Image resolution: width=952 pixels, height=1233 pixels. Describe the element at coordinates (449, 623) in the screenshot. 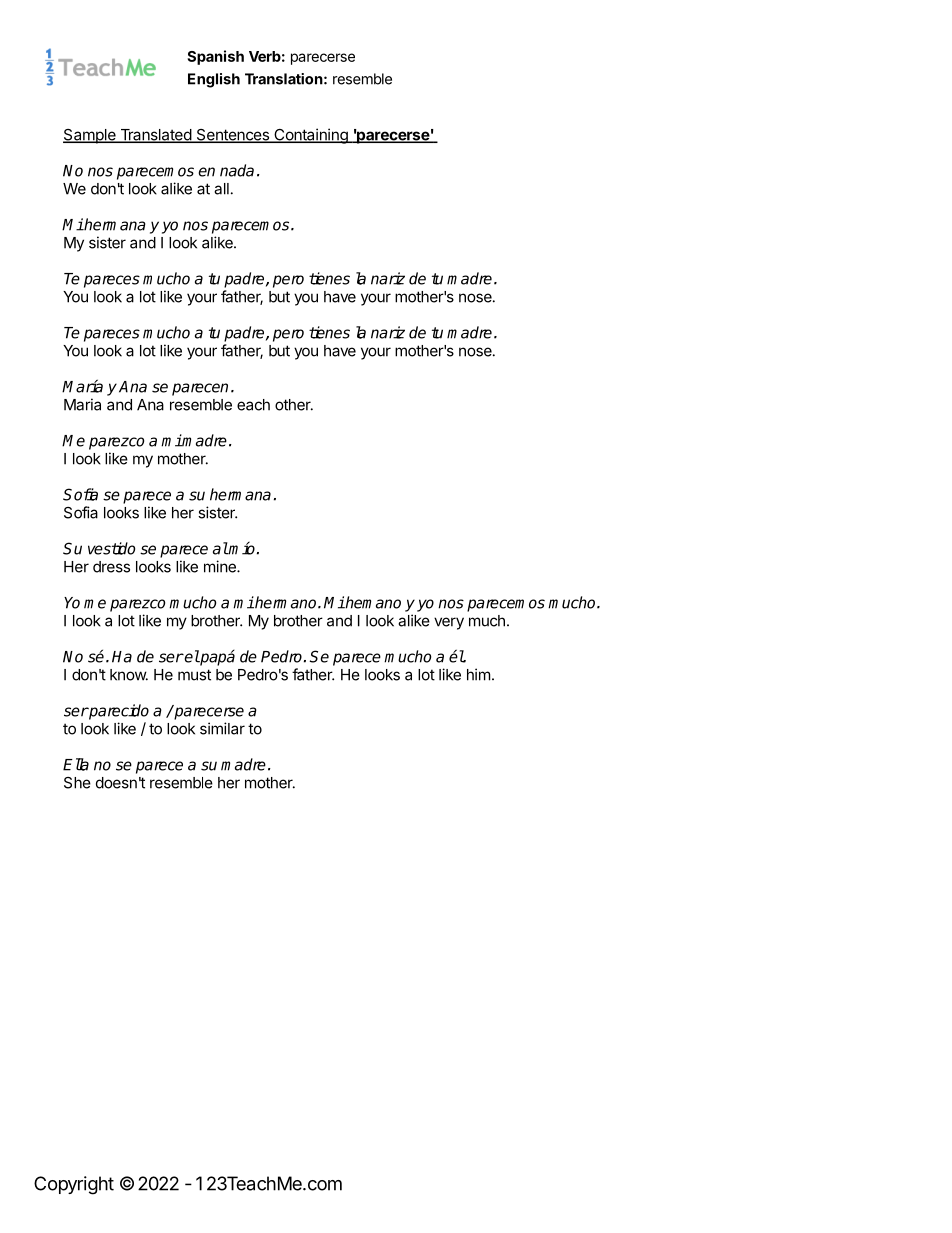

I see `very` at that location.
